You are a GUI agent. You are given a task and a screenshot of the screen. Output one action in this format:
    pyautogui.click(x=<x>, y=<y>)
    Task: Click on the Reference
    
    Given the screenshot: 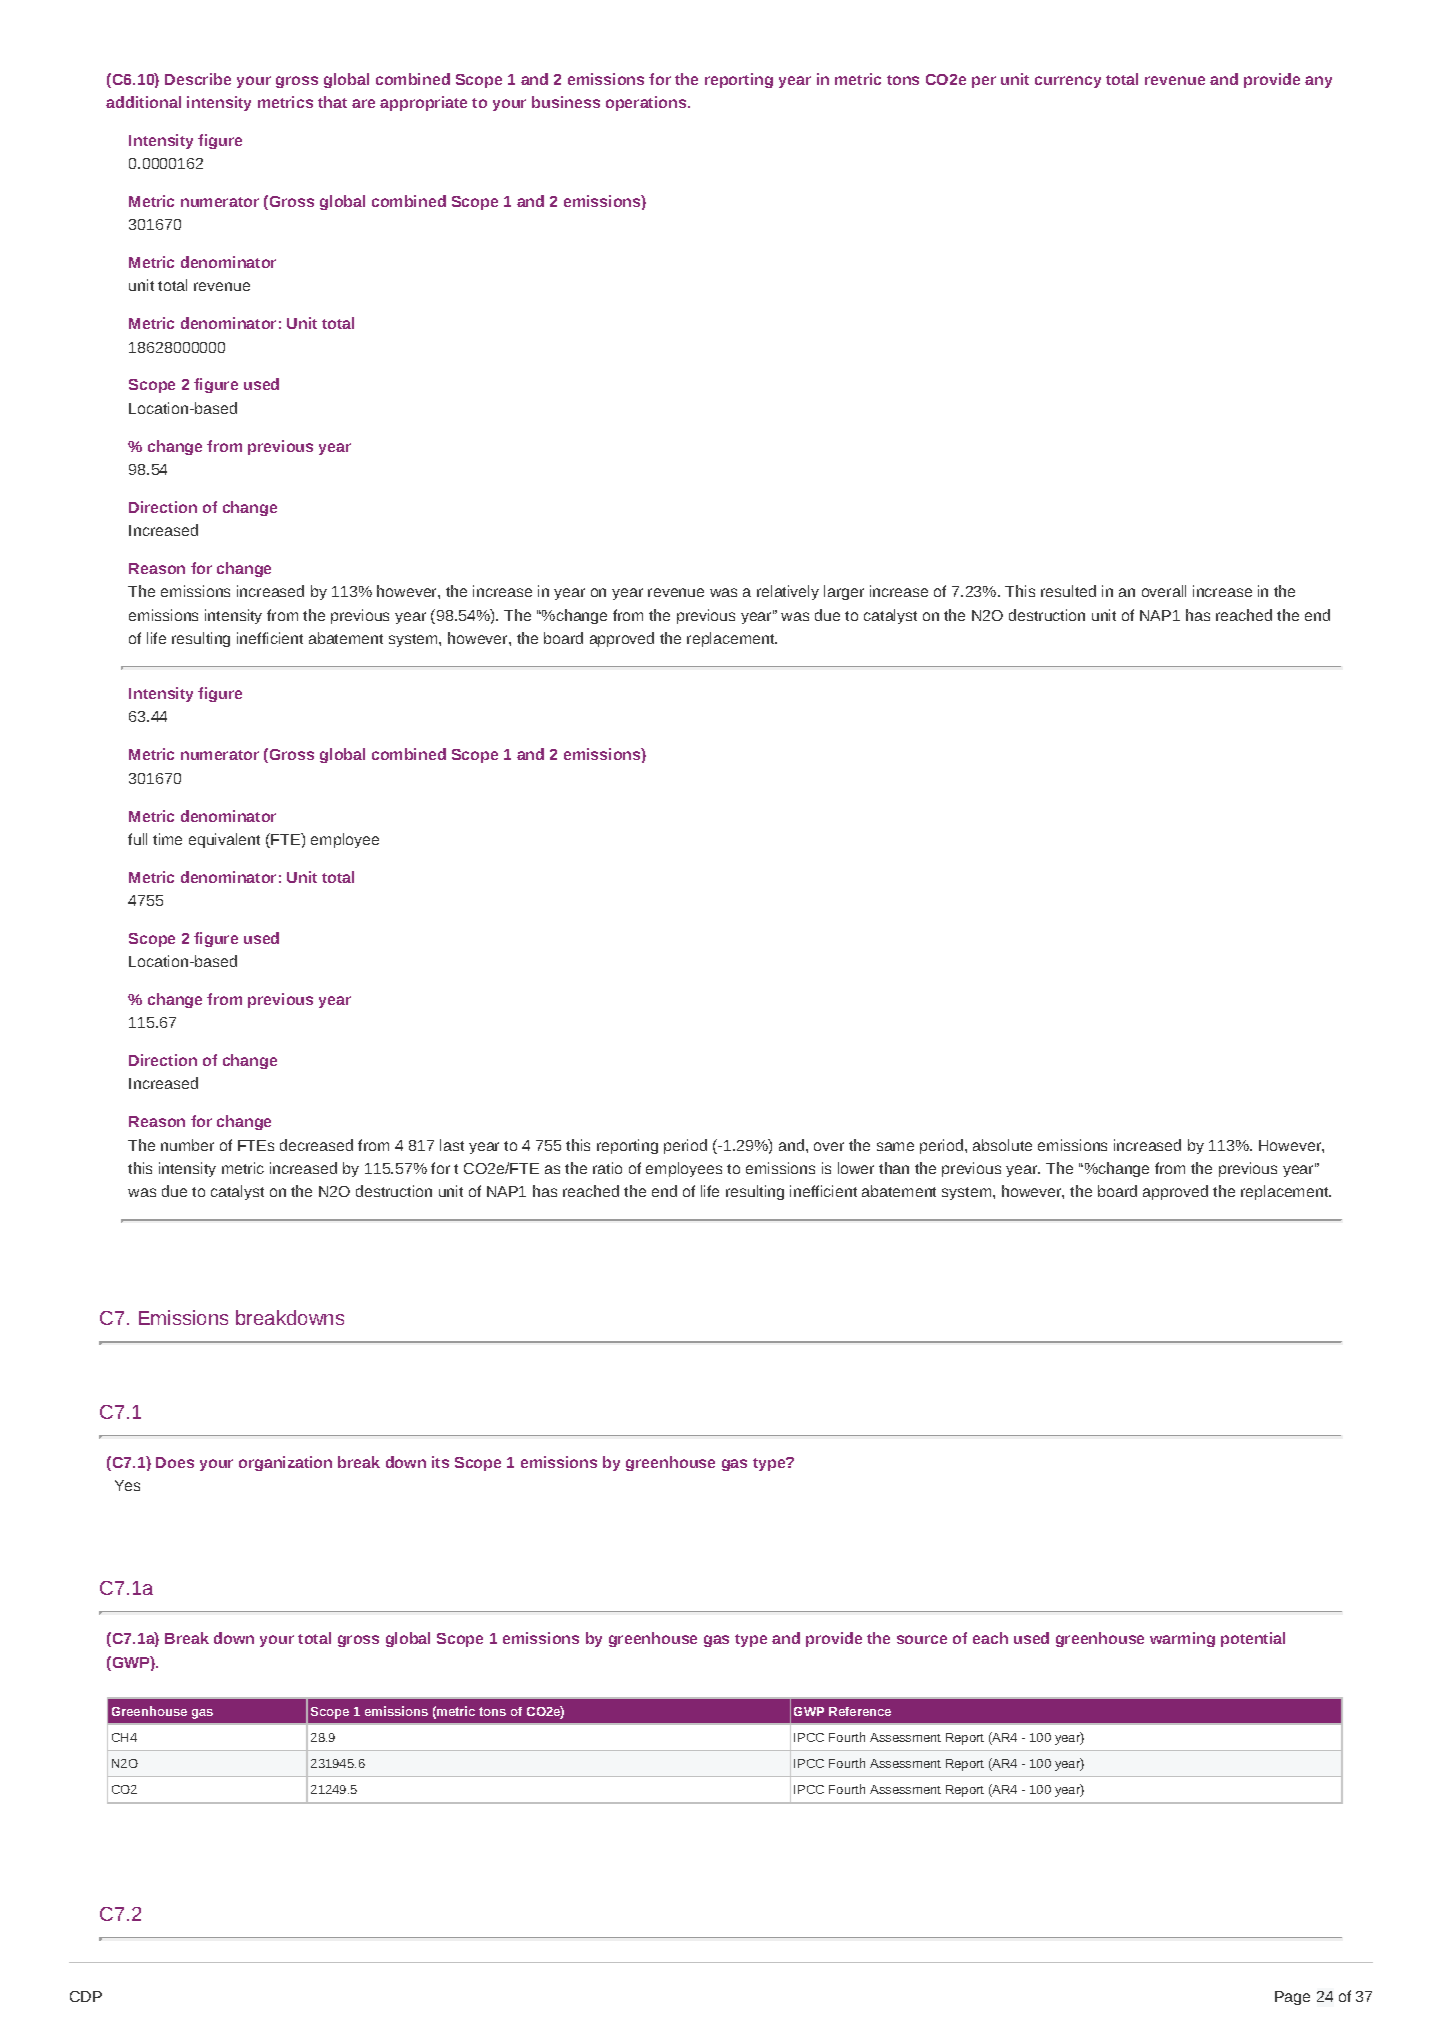 What is the action you would take?
    pyautogui.click(x=860, y=1711)
